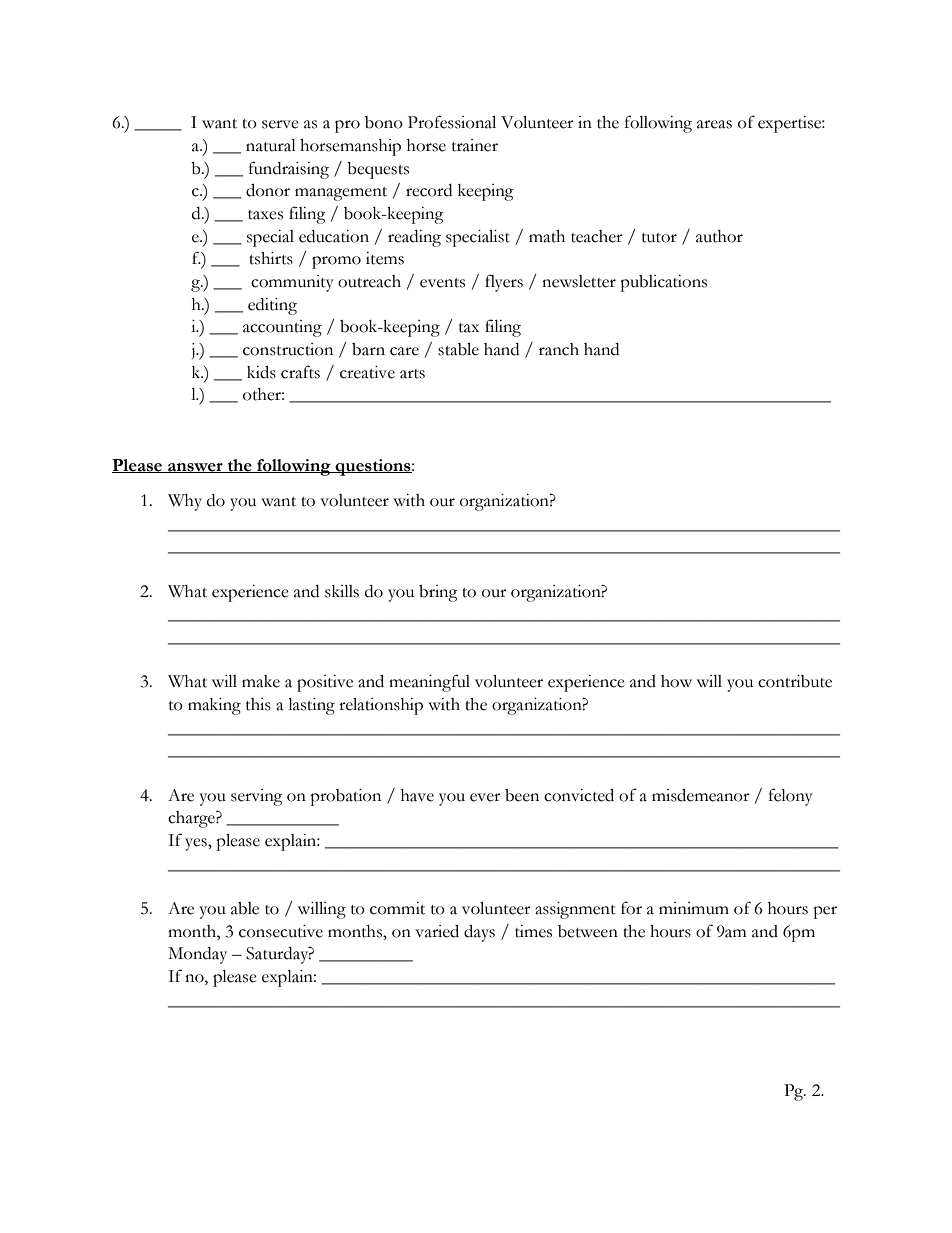 This page has height=1233, width=952. What do you see at coordinates (261, 681) in the page?
I see `make` at bounding box center [261, 681].
